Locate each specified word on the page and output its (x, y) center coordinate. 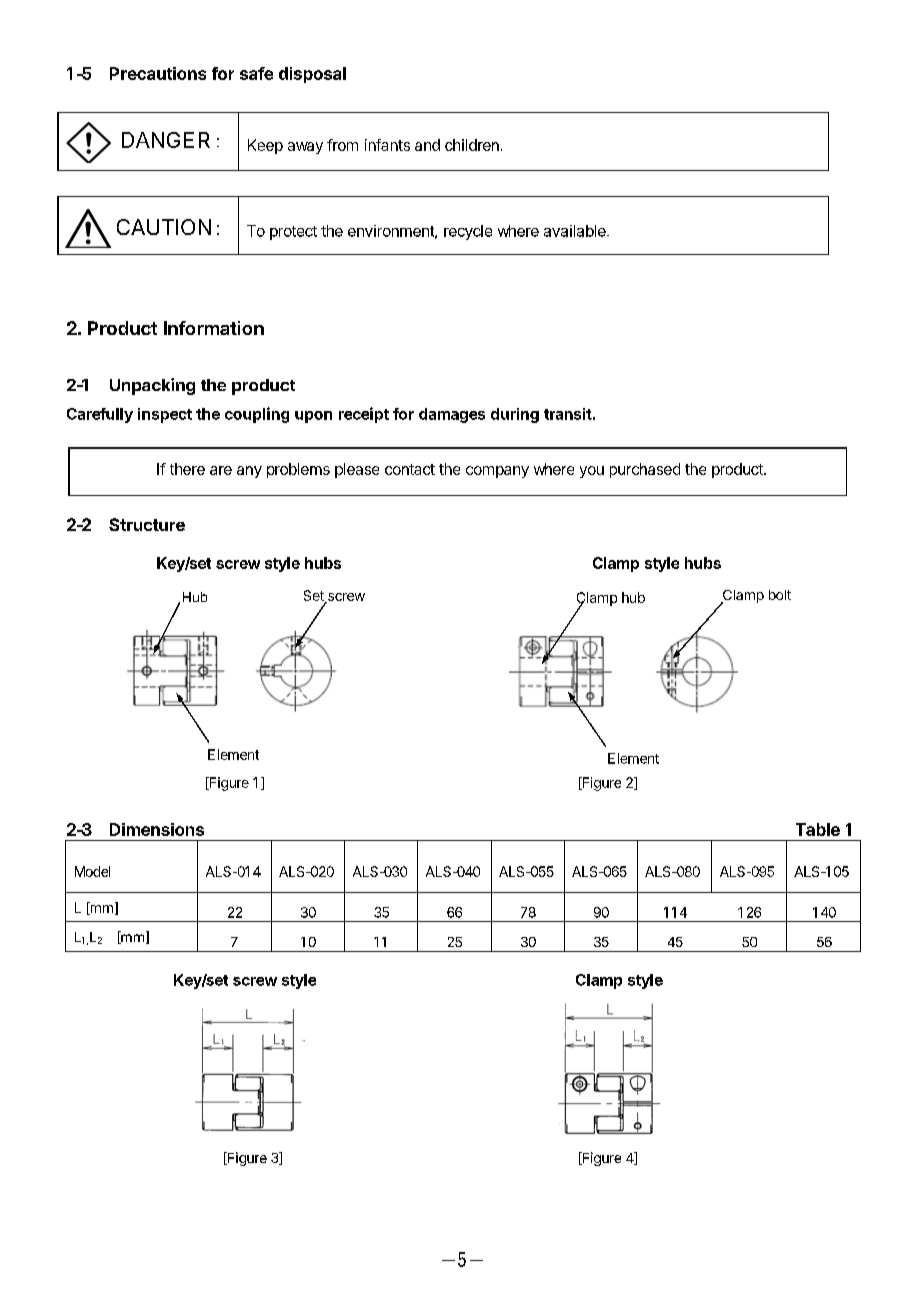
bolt (780, 595)
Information (214, 328)
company (497, 472)
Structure (147, 524)
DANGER (166, 140)
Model (92, 871)
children (472, 145)
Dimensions (157, 829)
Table (818, 829)
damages (452, 415)
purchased (645, 470)
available (576, 231)
